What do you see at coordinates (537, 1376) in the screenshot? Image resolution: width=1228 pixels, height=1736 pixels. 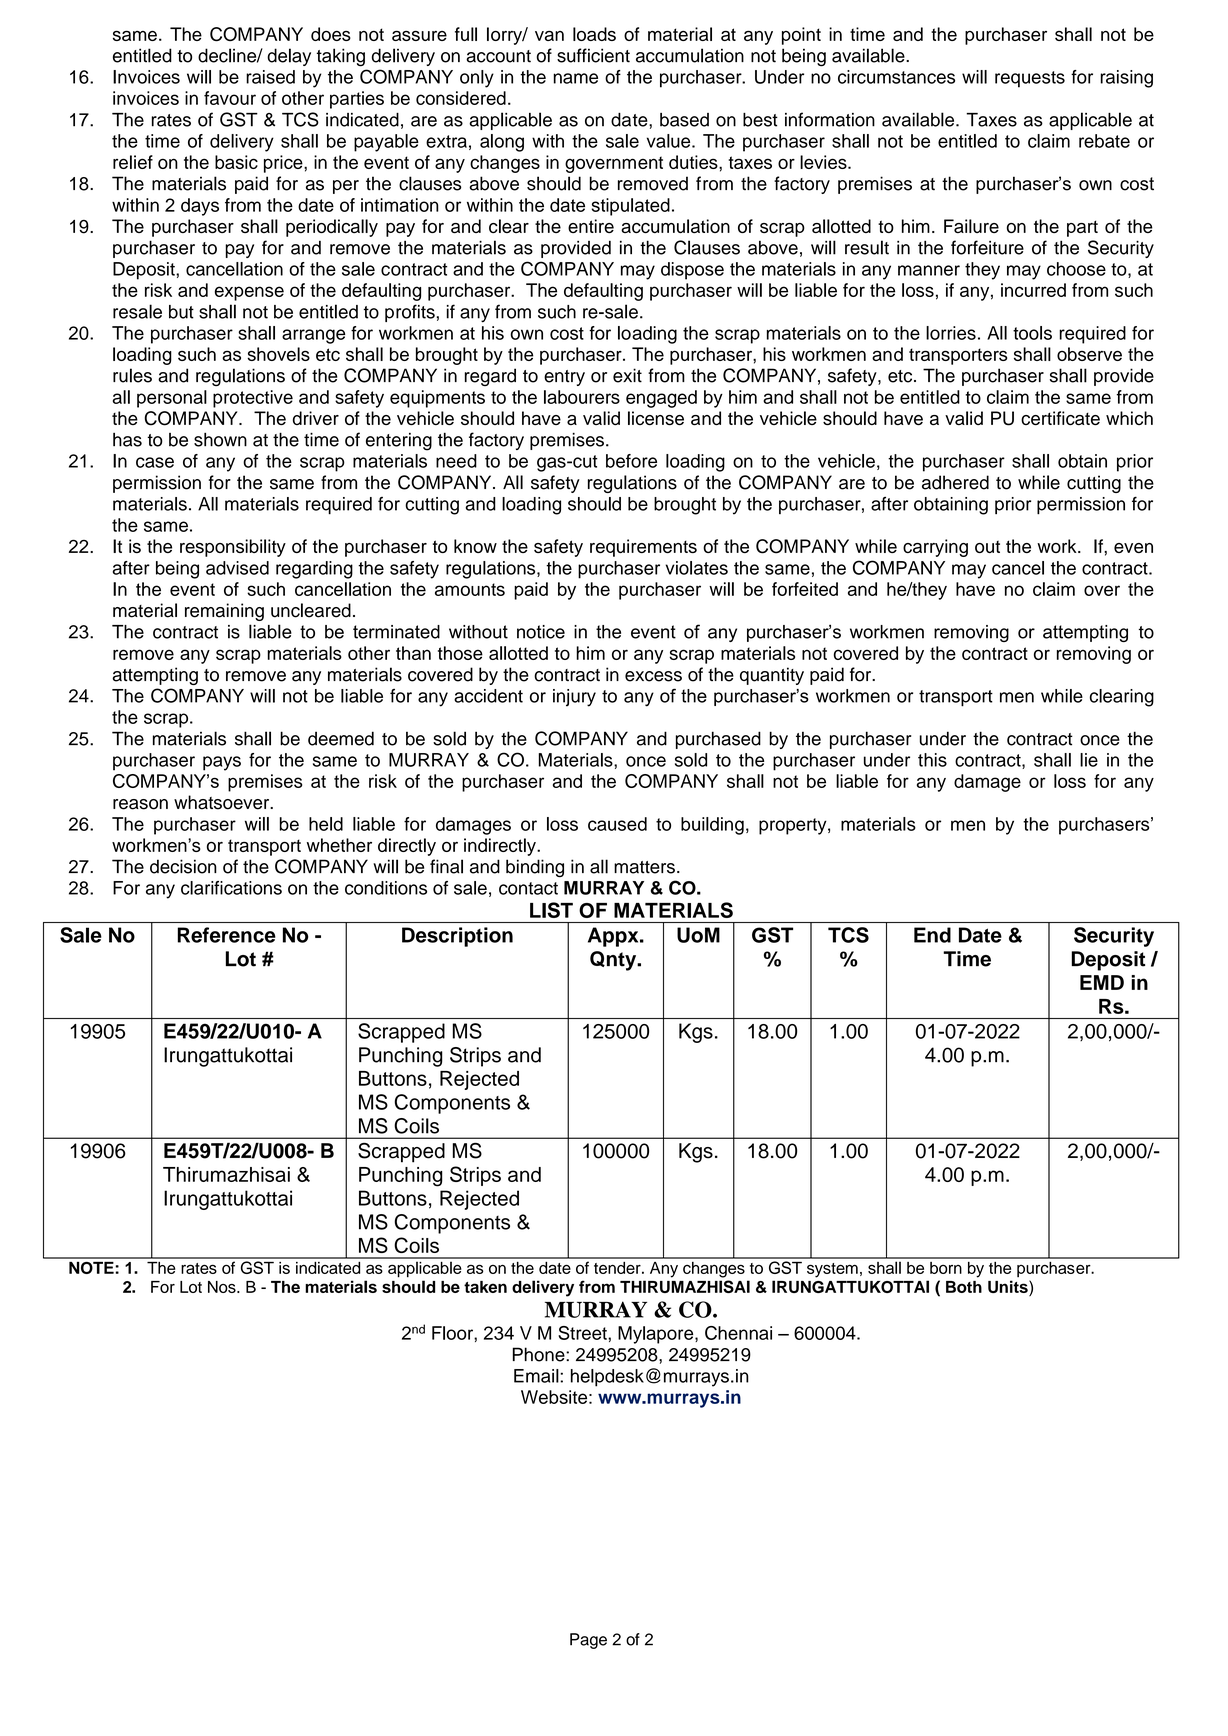 I see `Email` at bounding box center [537, 1376].
